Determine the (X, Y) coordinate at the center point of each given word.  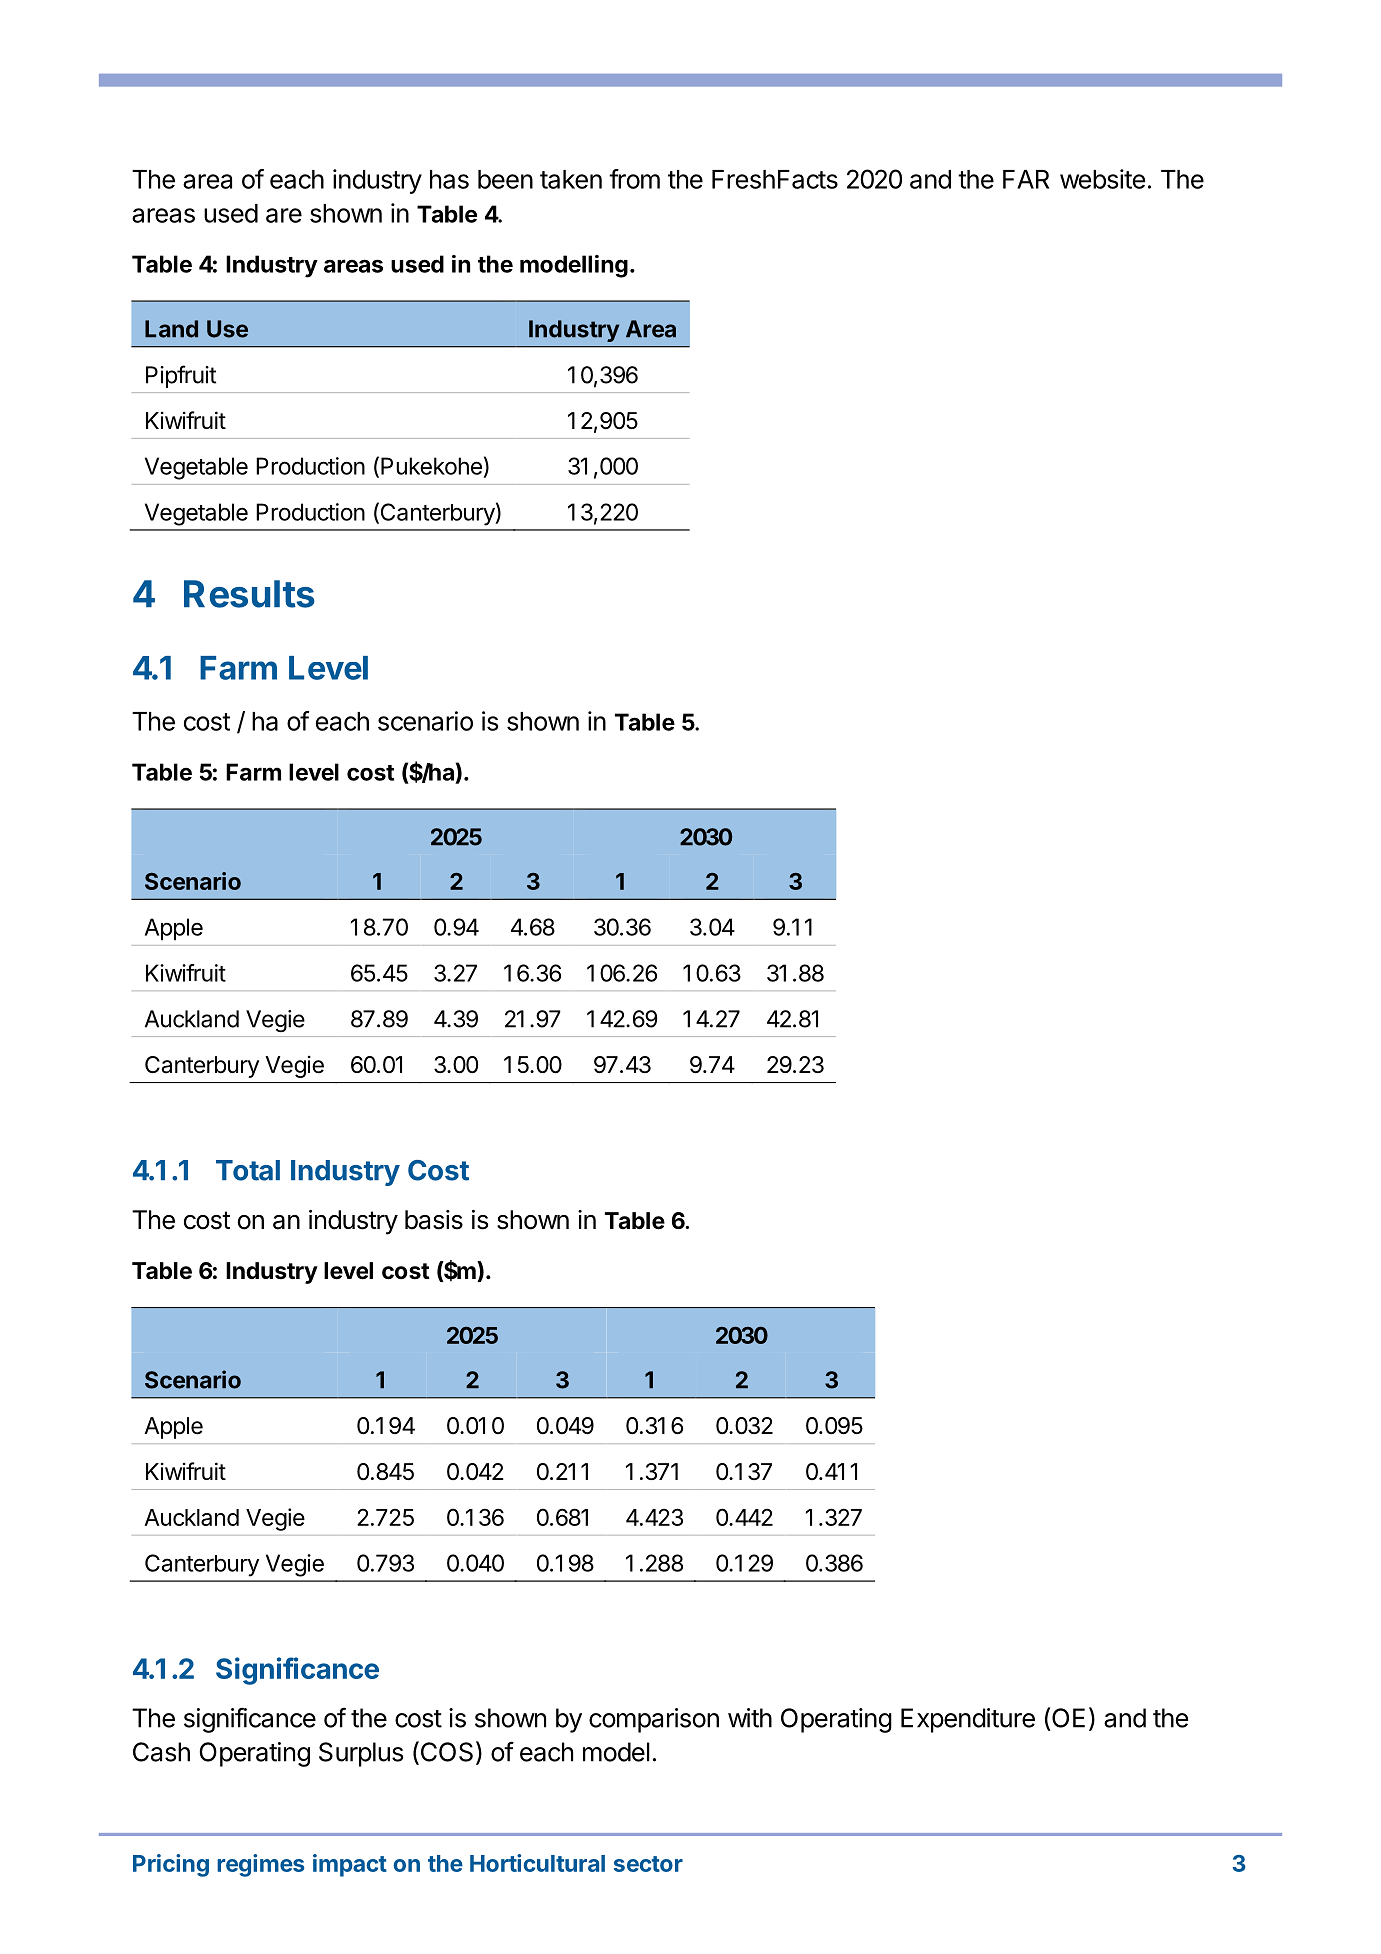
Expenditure (968, 1720)
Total (248, 1170)
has (449, 179)
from (634, 179)
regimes (260, 1865)
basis (434, 1220)
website (1102, 179)
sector (648, 1864)
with (750, 1718)
